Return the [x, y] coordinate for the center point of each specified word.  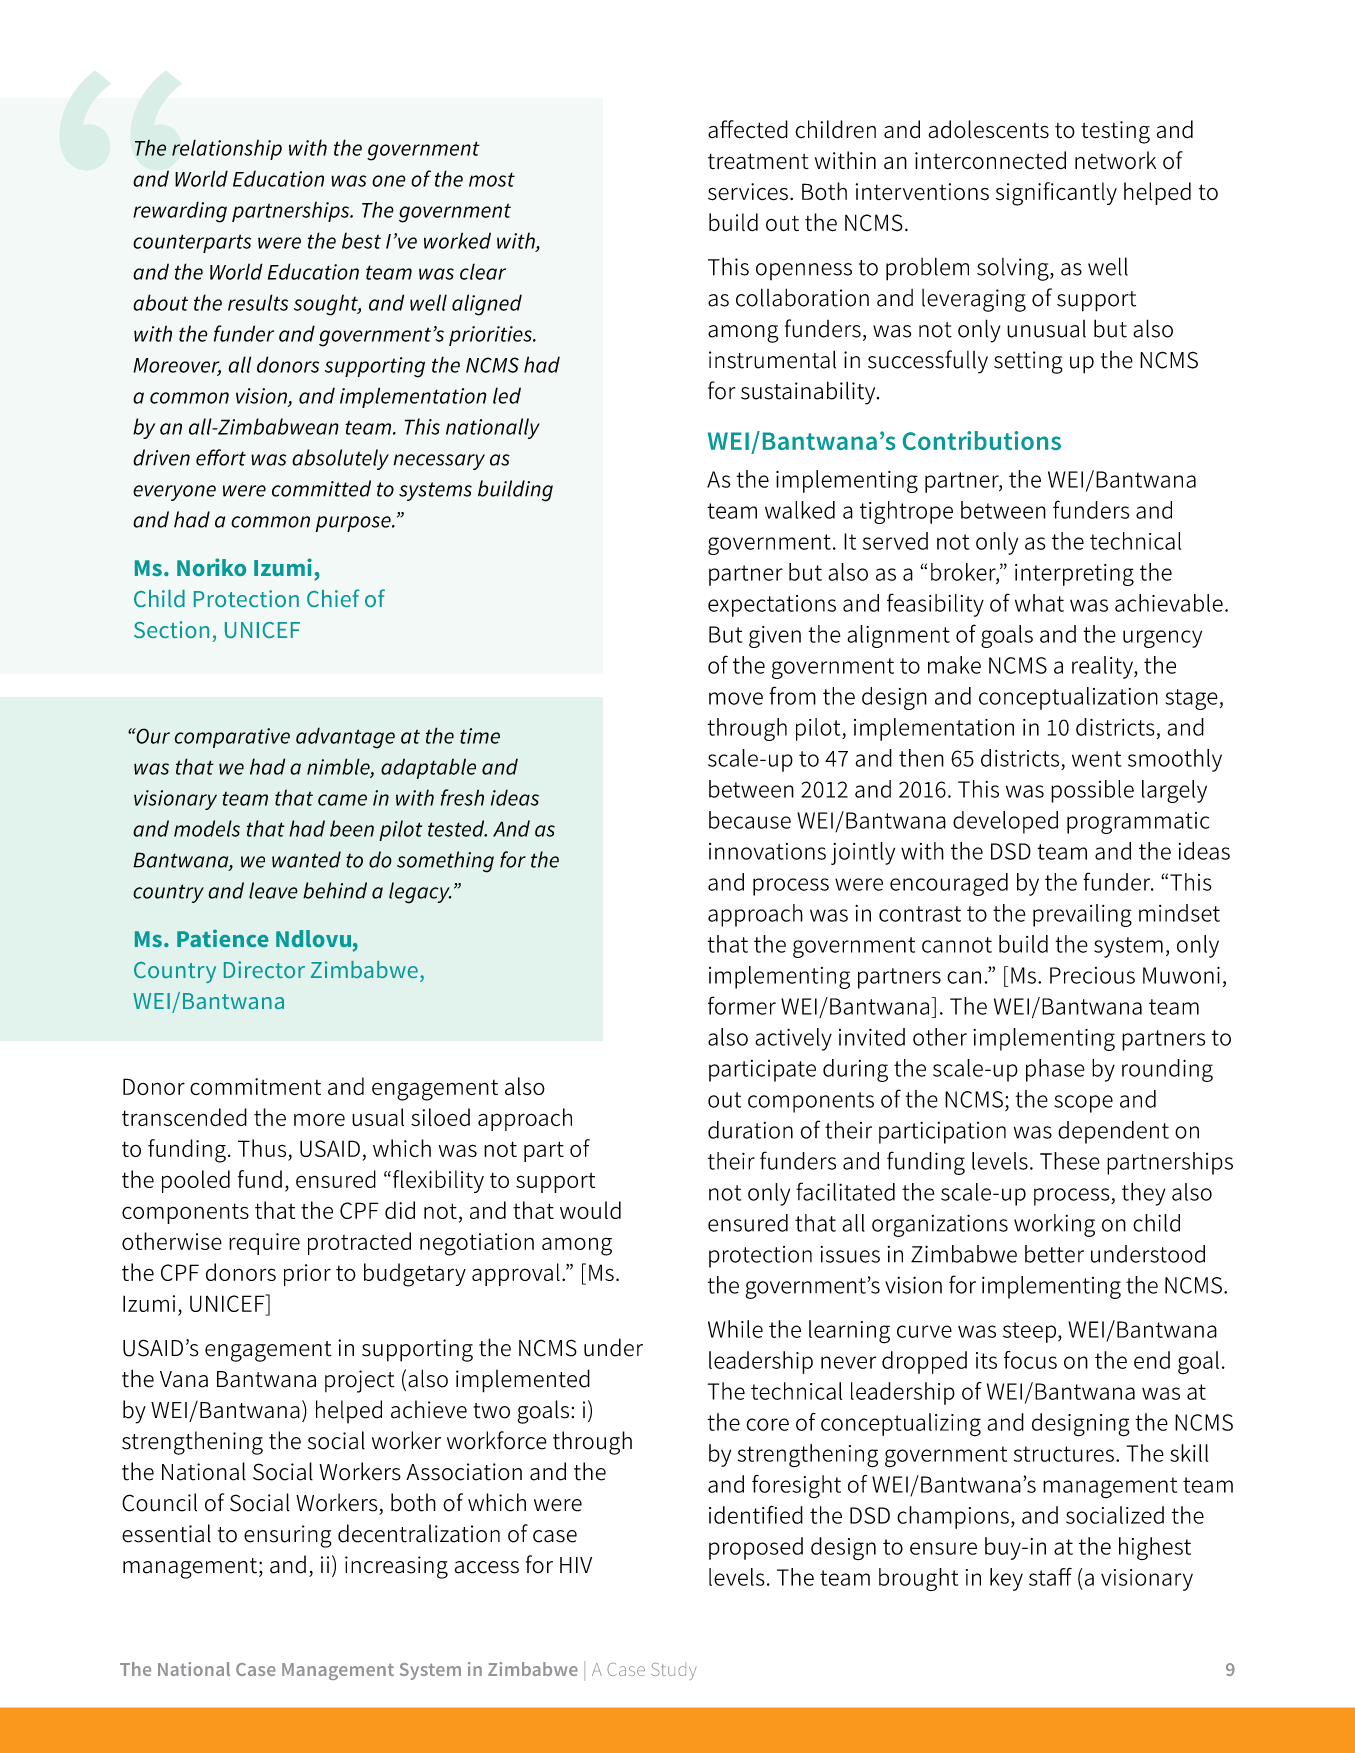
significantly [1056, 194]
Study [673, 1671]
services [748, 192]
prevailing [1082, 915]
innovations [767, 851]
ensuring [288, 1536]
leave [273, 890]
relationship [227, 149]
